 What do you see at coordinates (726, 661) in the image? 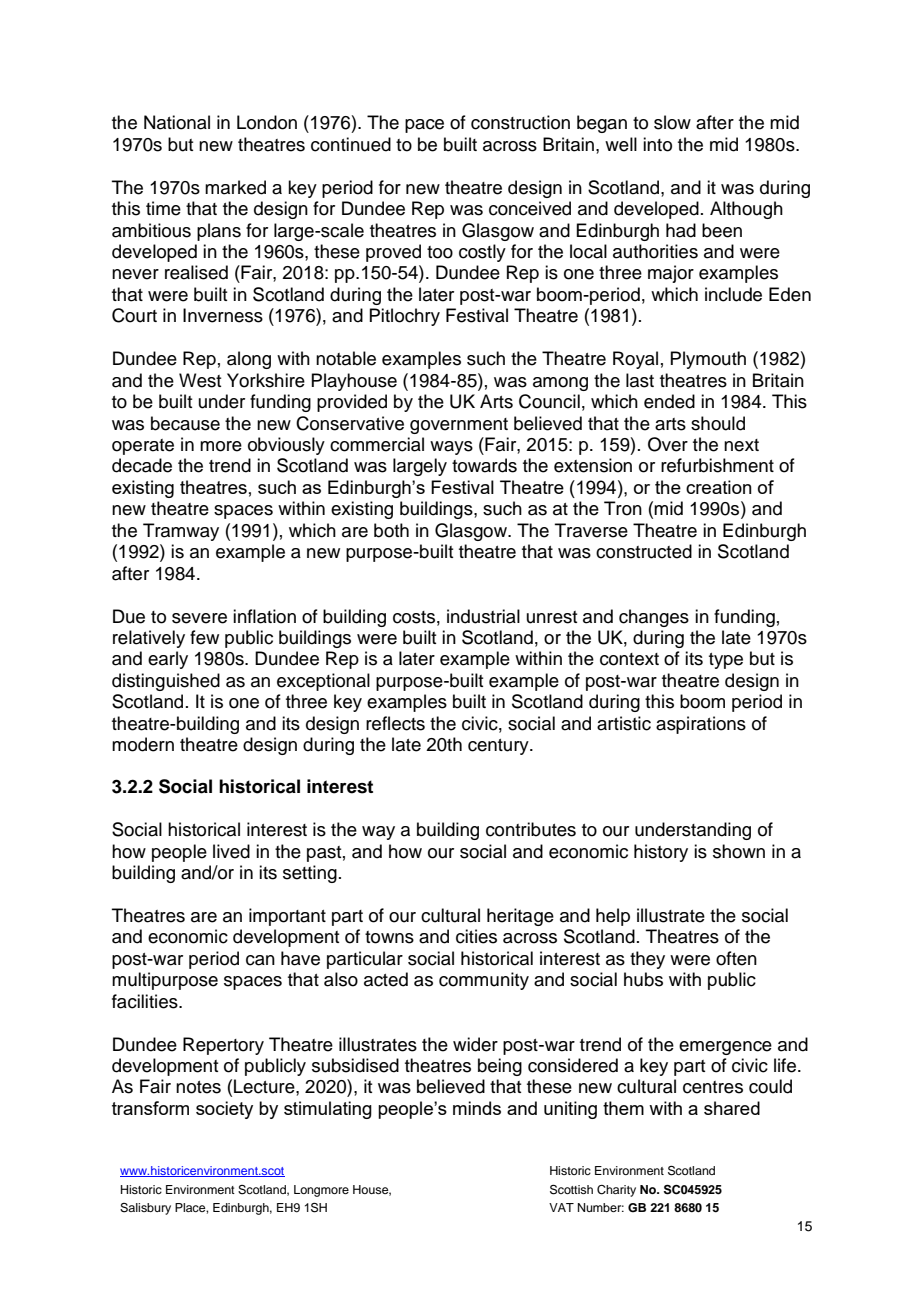
I see `type` at bounding box center [726, 661].
